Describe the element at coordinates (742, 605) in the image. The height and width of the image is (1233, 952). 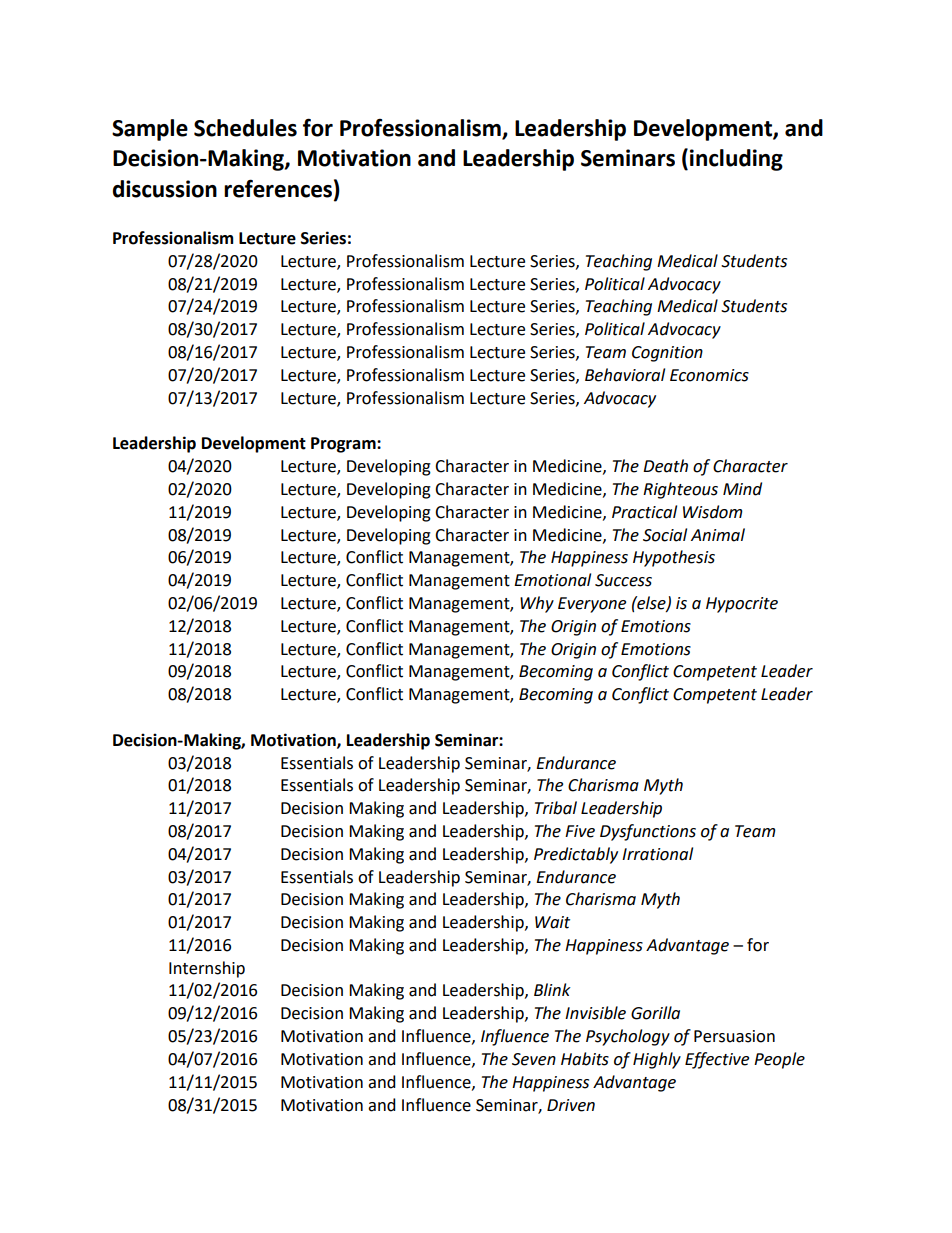
I see `Hypocrite` at that location.
